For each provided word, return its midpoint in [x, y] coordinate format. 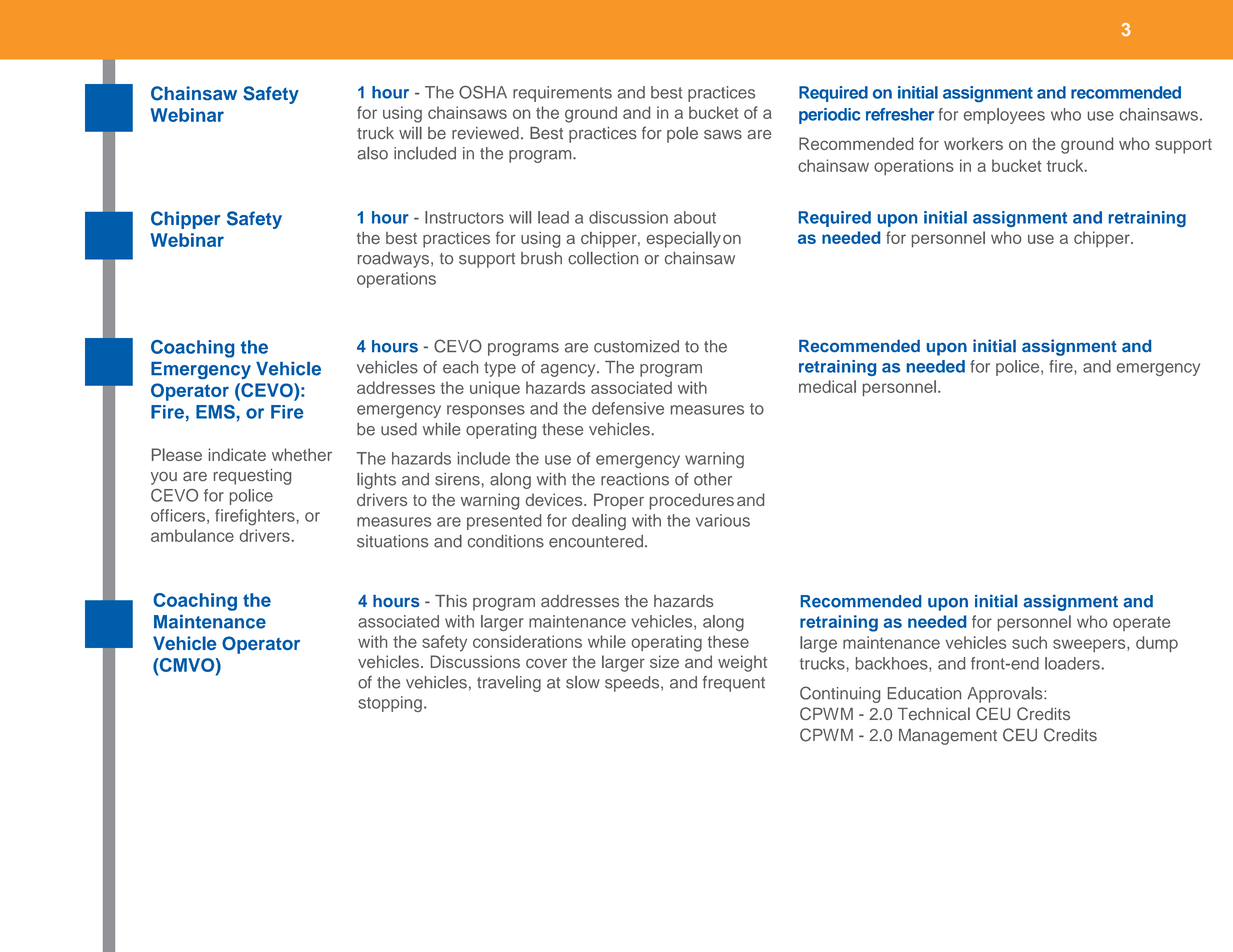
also [373, 153]
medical [827, 386]
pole [682, 135]
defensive [628, 408]
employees [1004, 116]
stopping [390, 704]
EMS [215, 412]
